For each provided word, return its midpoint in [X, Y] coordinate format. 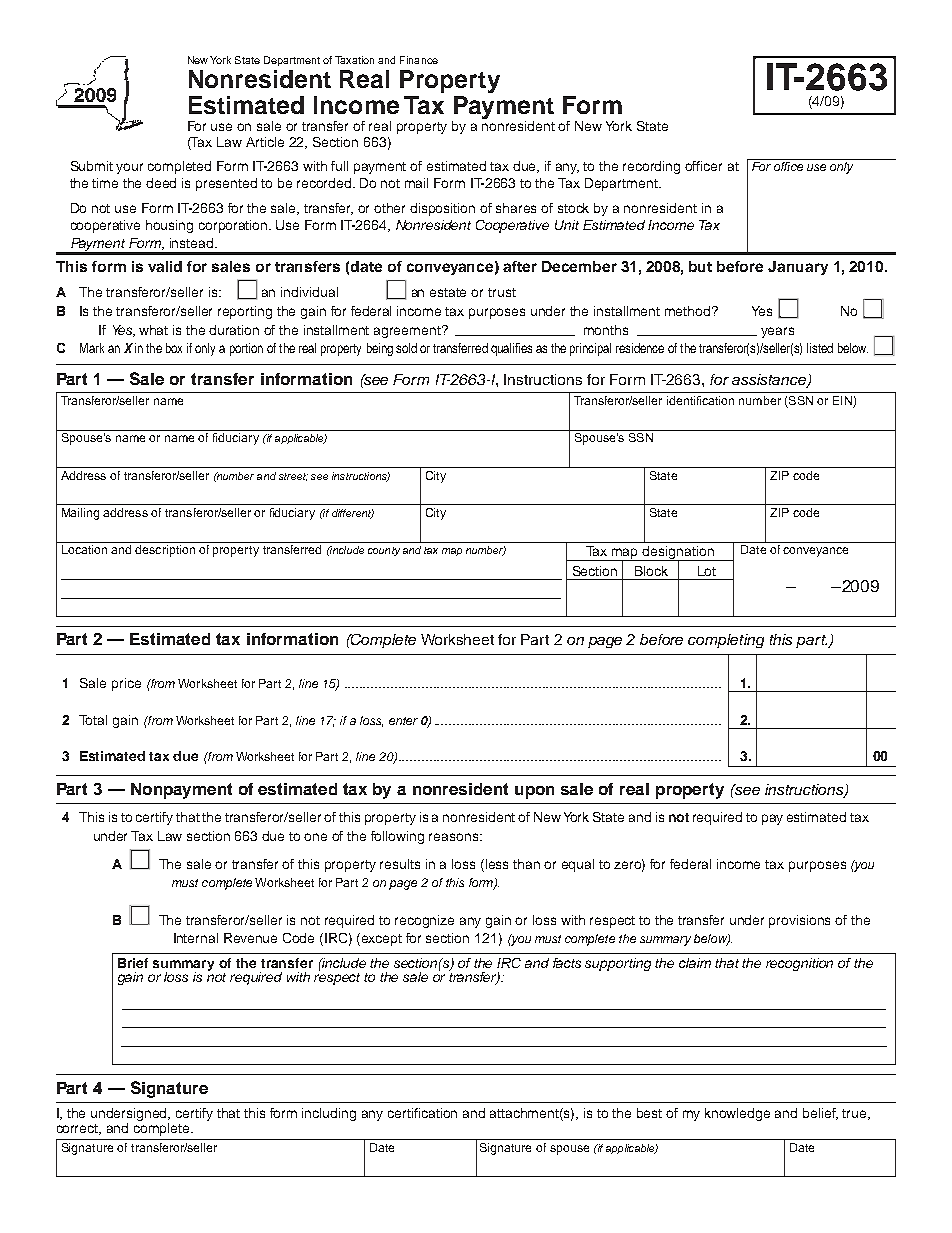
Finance [419, 60]
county [384, 551]
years [777, 332]
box [174, 348]
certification [422, 1113]
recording [651, 167]
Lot [707, 571]
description [165, 551]
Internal [196, 938]
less [497, 864]
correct [79, 1129]
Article [265, 142]
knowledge [737, 1114]
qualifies [511, 349]
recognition [799, 964]
